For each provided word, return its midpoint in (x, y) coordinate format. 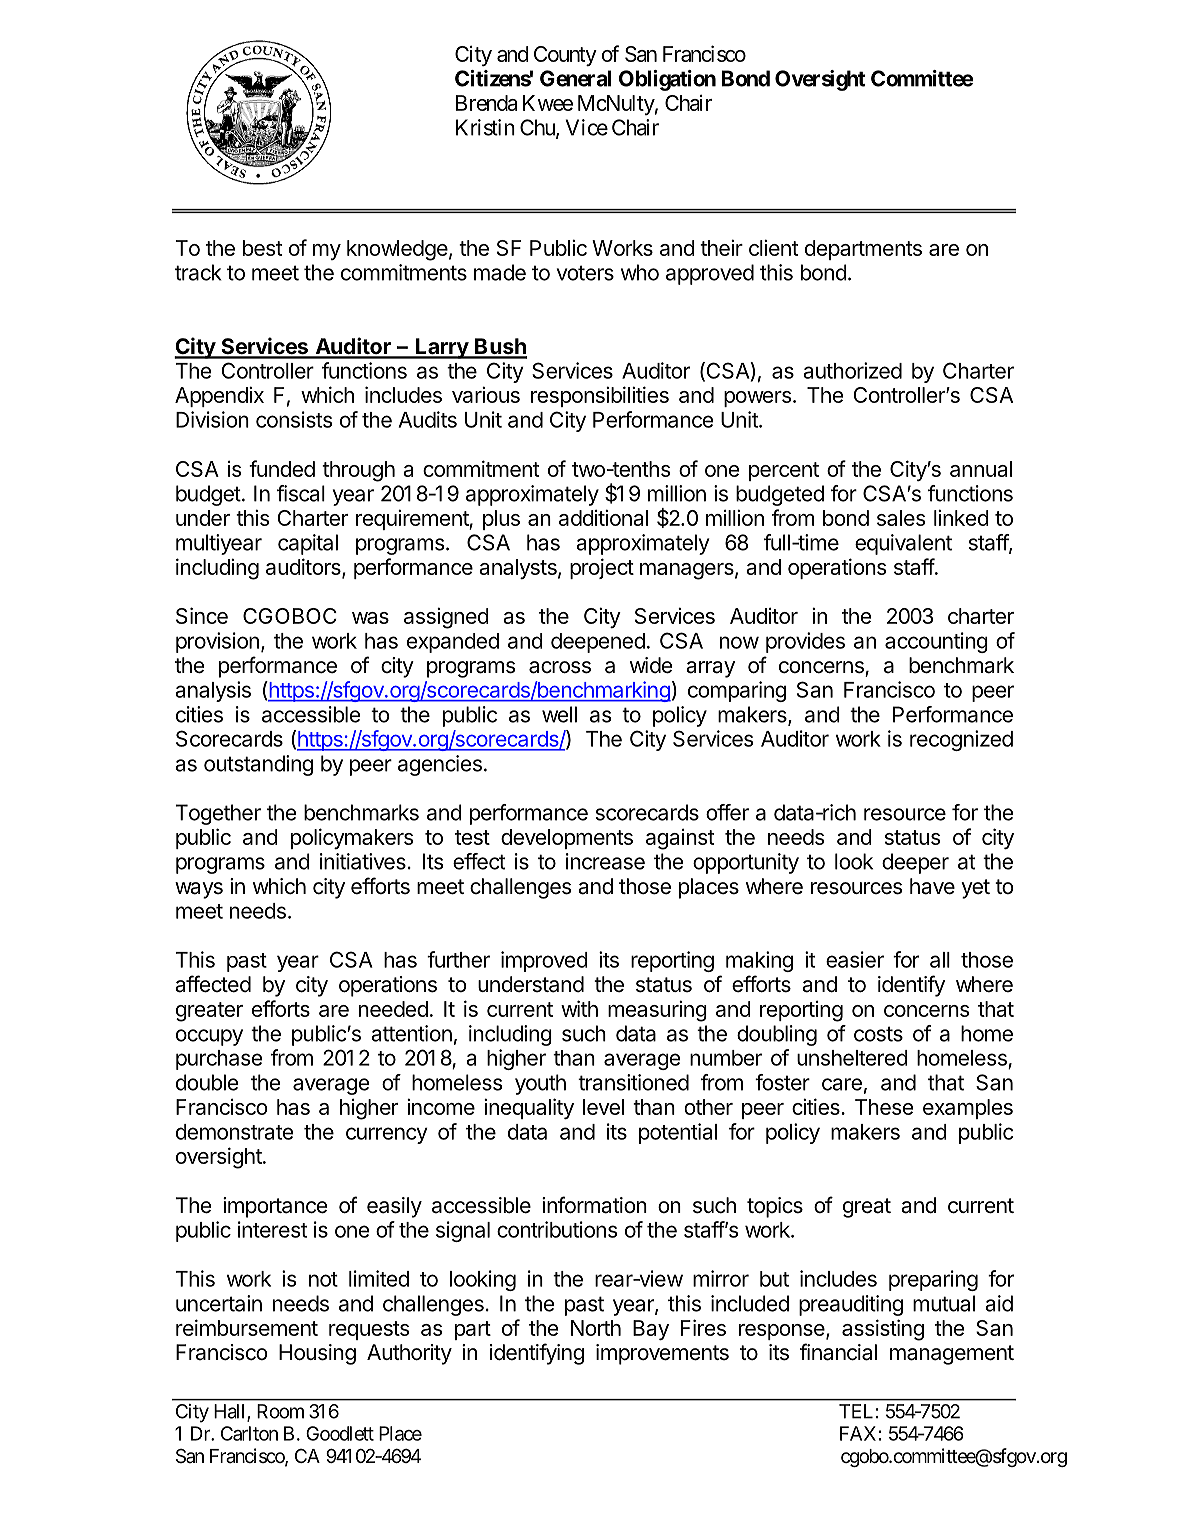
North (596, 1328)
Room (280, 1411)
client (773, 247)
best (262, 248)
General (576, 78)
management (952, 1355)
